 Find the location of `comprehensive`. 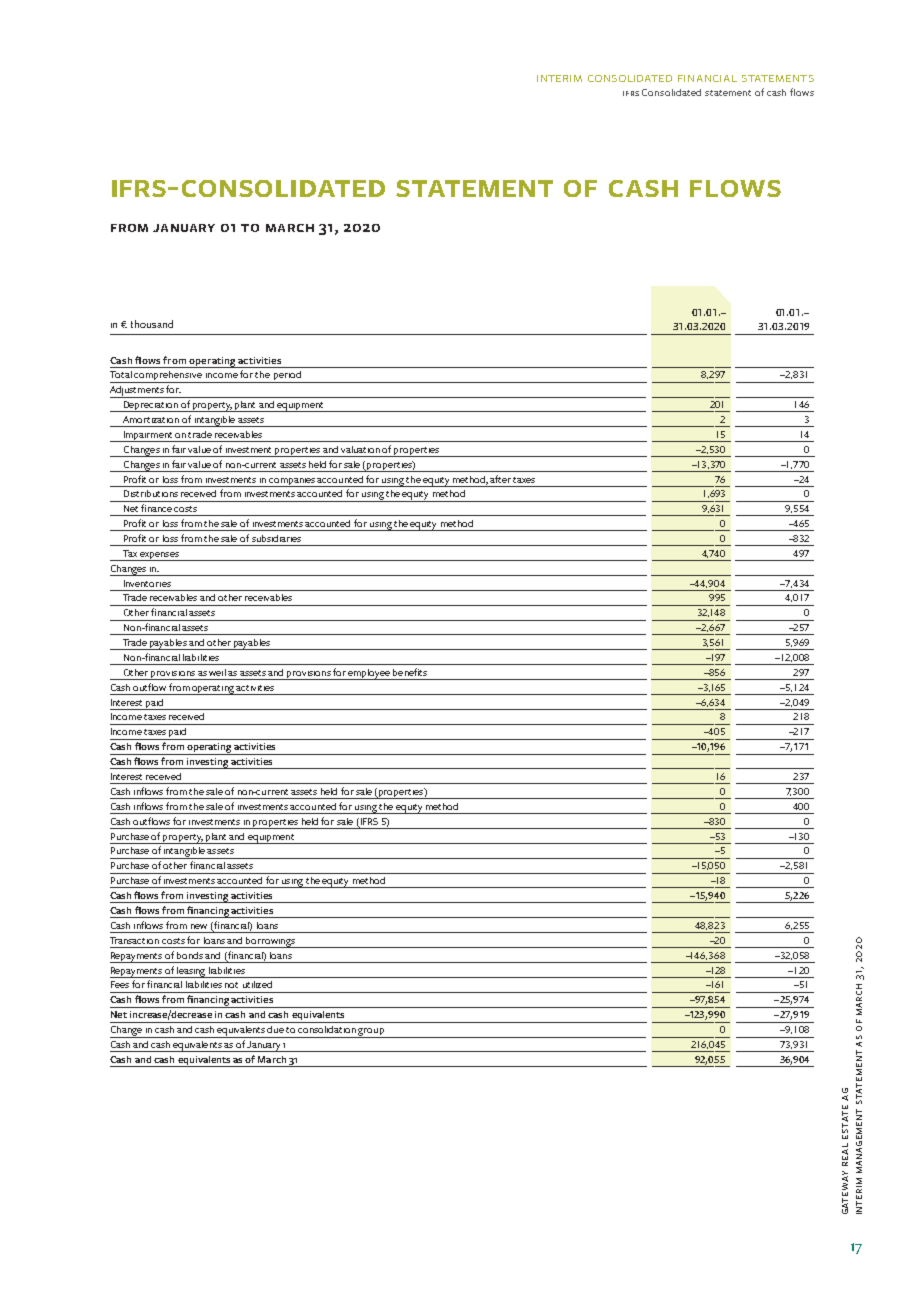

comprehensive is located at coordinates (168, 377).
